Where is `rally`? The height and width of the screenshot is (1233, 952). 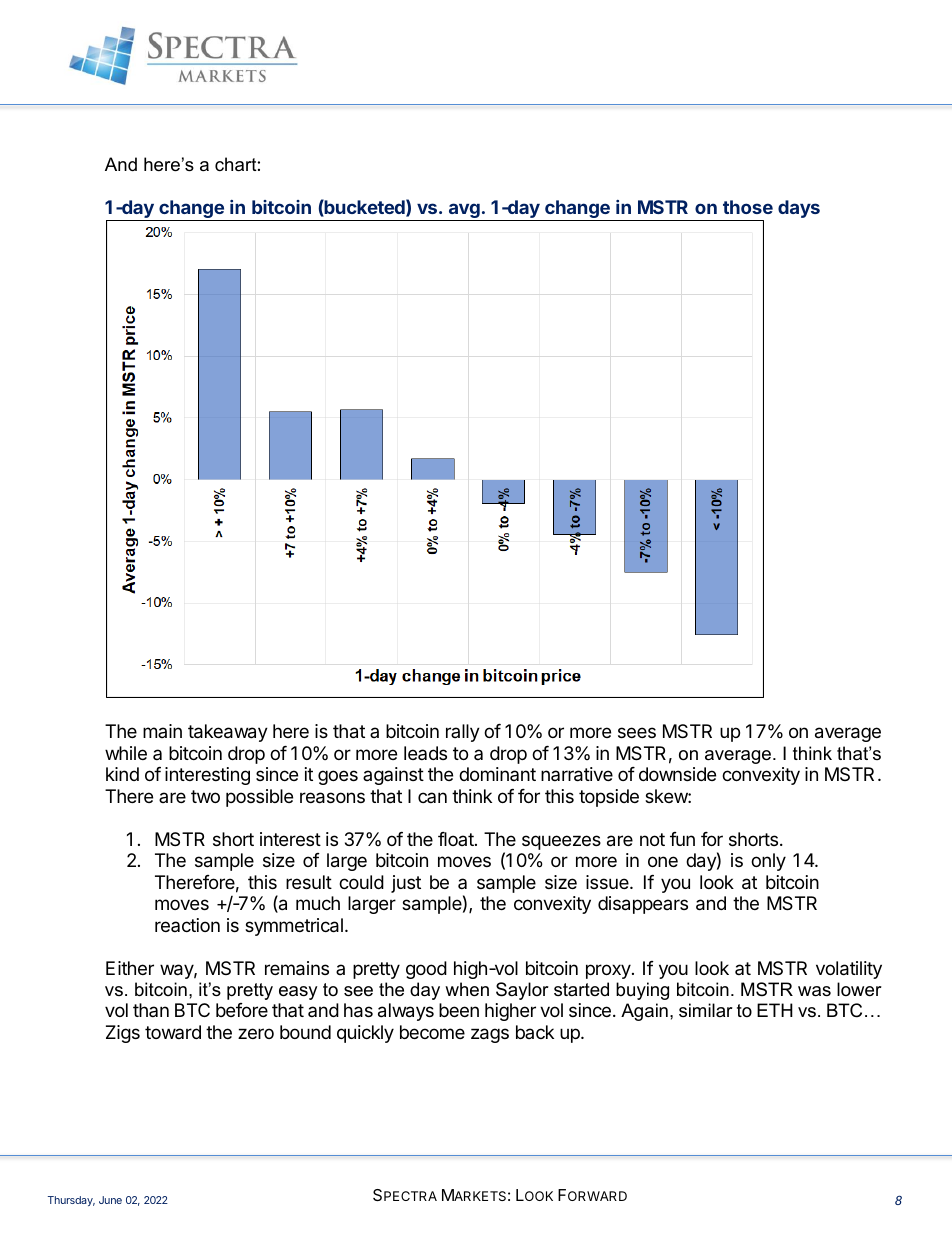 rally is located at coordinates (463, 733).
